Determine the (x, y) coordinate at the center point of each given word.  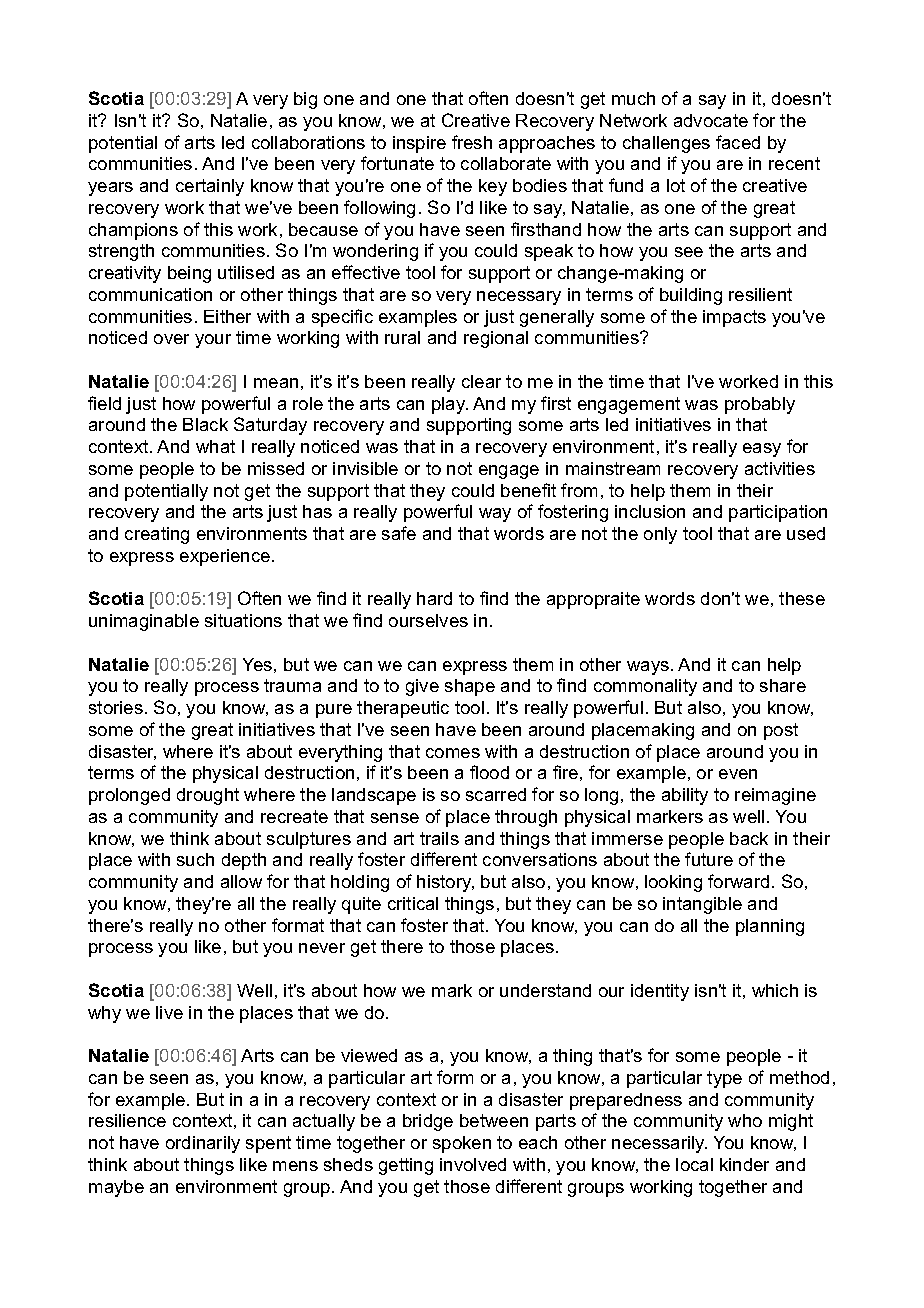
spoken (462, 1144)
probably (760, 405)
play (450, 405)
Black (205, 424)
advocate (711, 120)
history (445, 883)
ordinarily (203, 1144)
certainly (210, 187)
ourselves (428, 620)
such (195, 859)
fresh (472, 142)
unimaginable (144, 622)
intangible (702, 905)
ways (648, 668)
